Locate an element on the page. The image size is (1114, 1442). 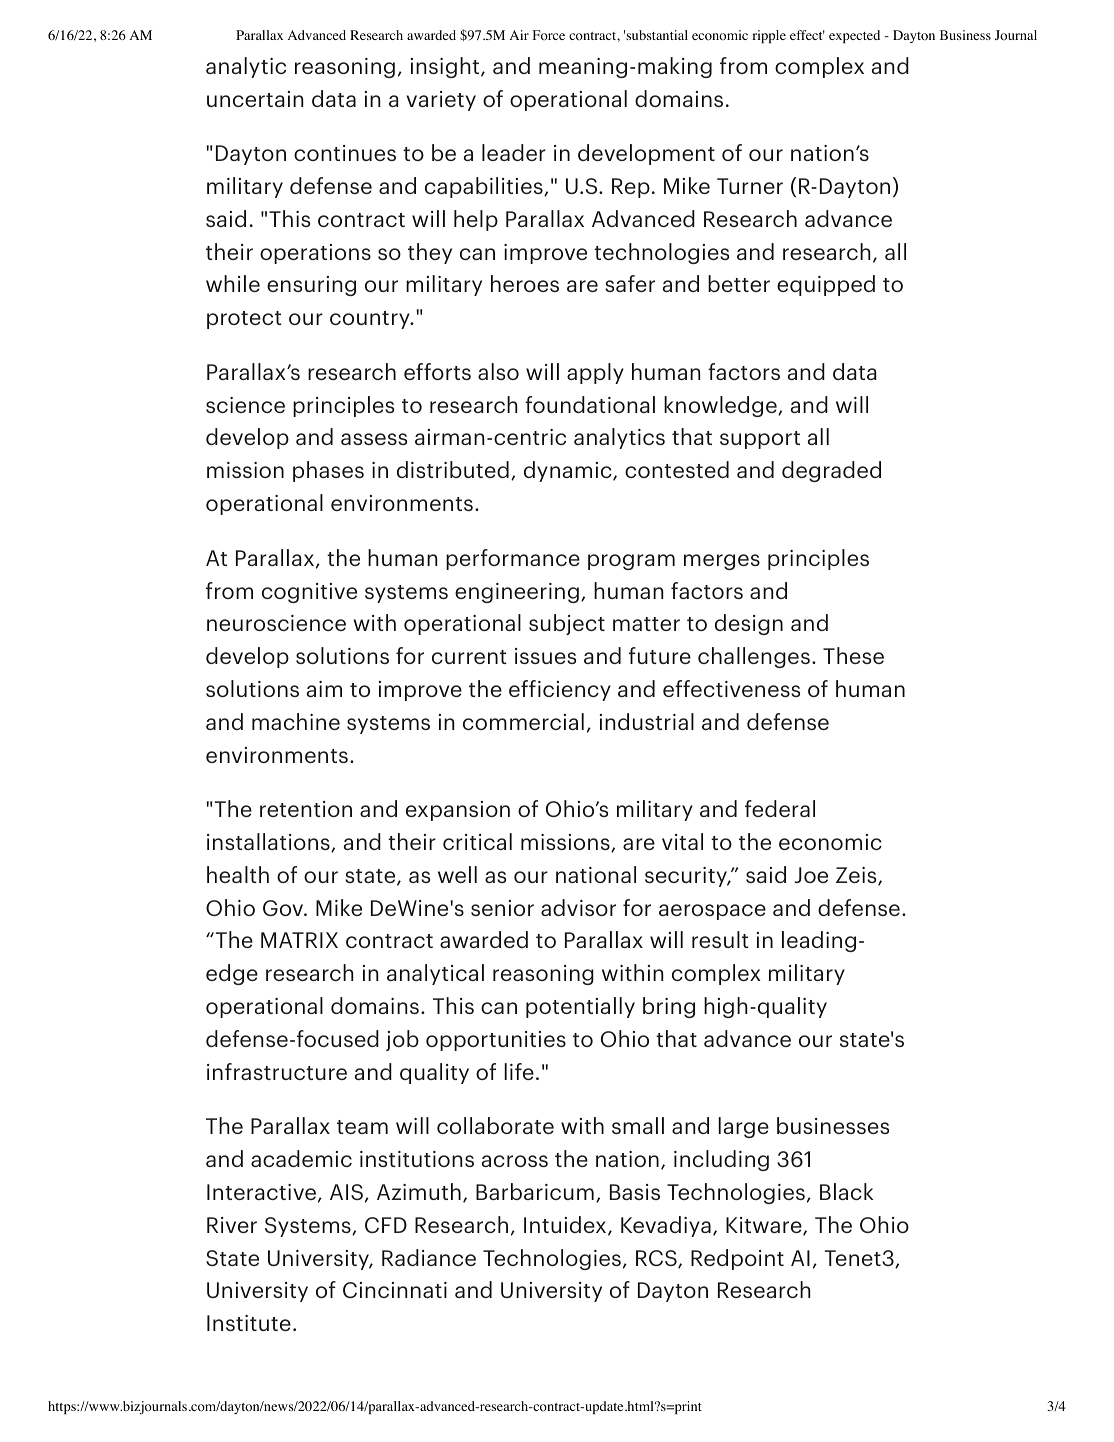
MATRIX is located at coordinates (299, 940).
